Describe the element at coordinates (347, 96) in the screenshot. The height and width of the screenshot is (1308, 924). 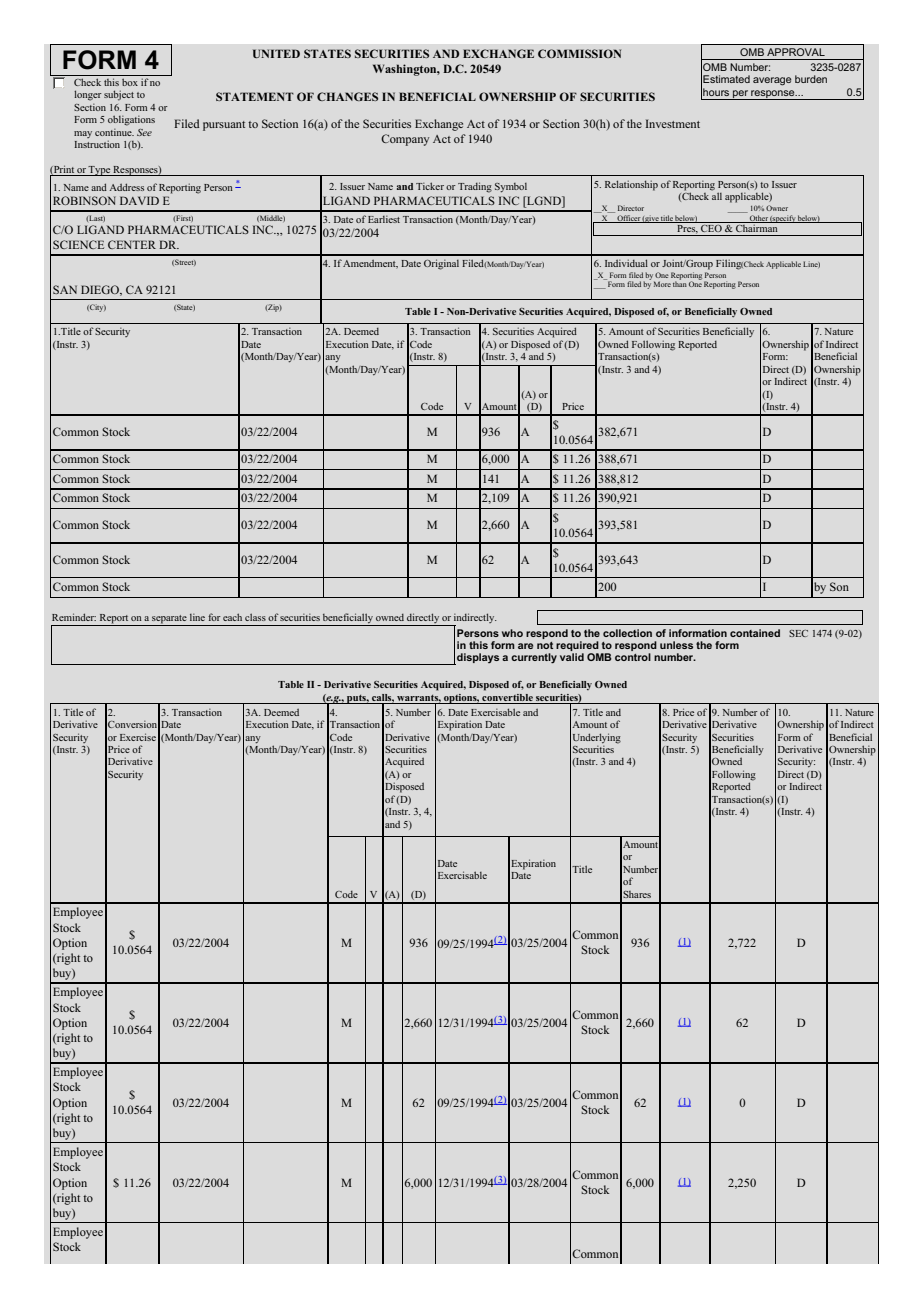
I see `CHANGES` at that location.
